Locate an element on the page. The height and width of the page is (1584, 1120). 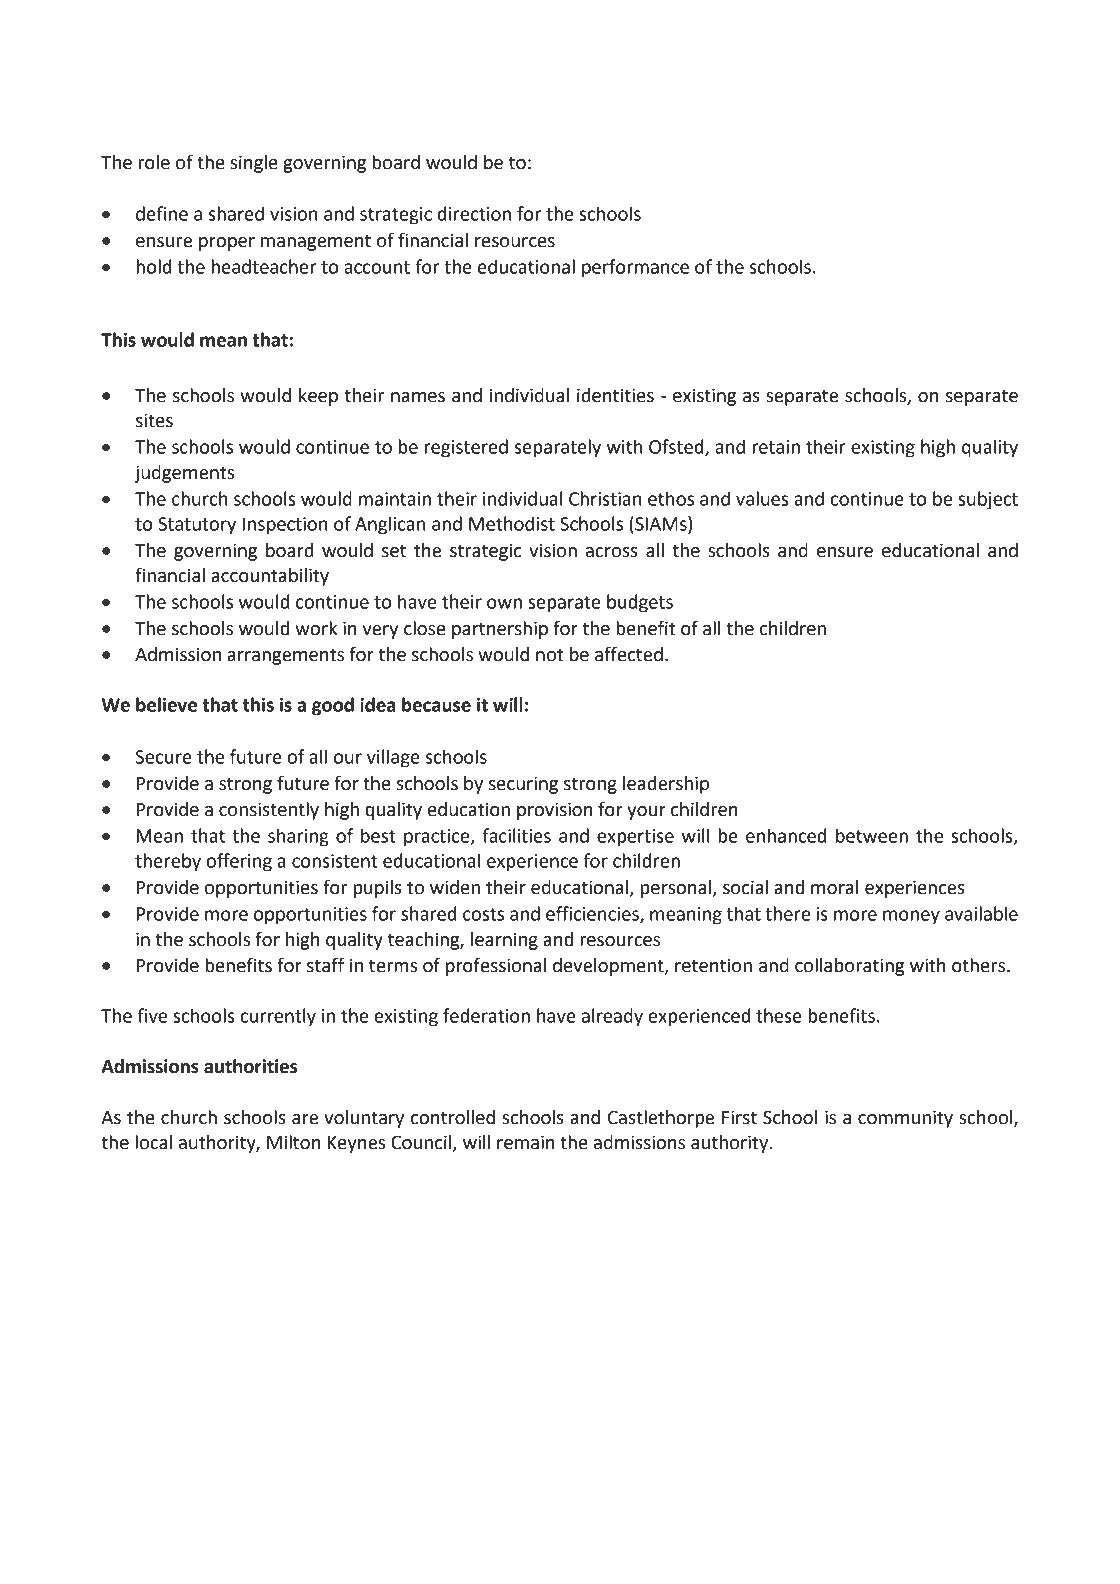
not is located at coordinates (550, 655).
